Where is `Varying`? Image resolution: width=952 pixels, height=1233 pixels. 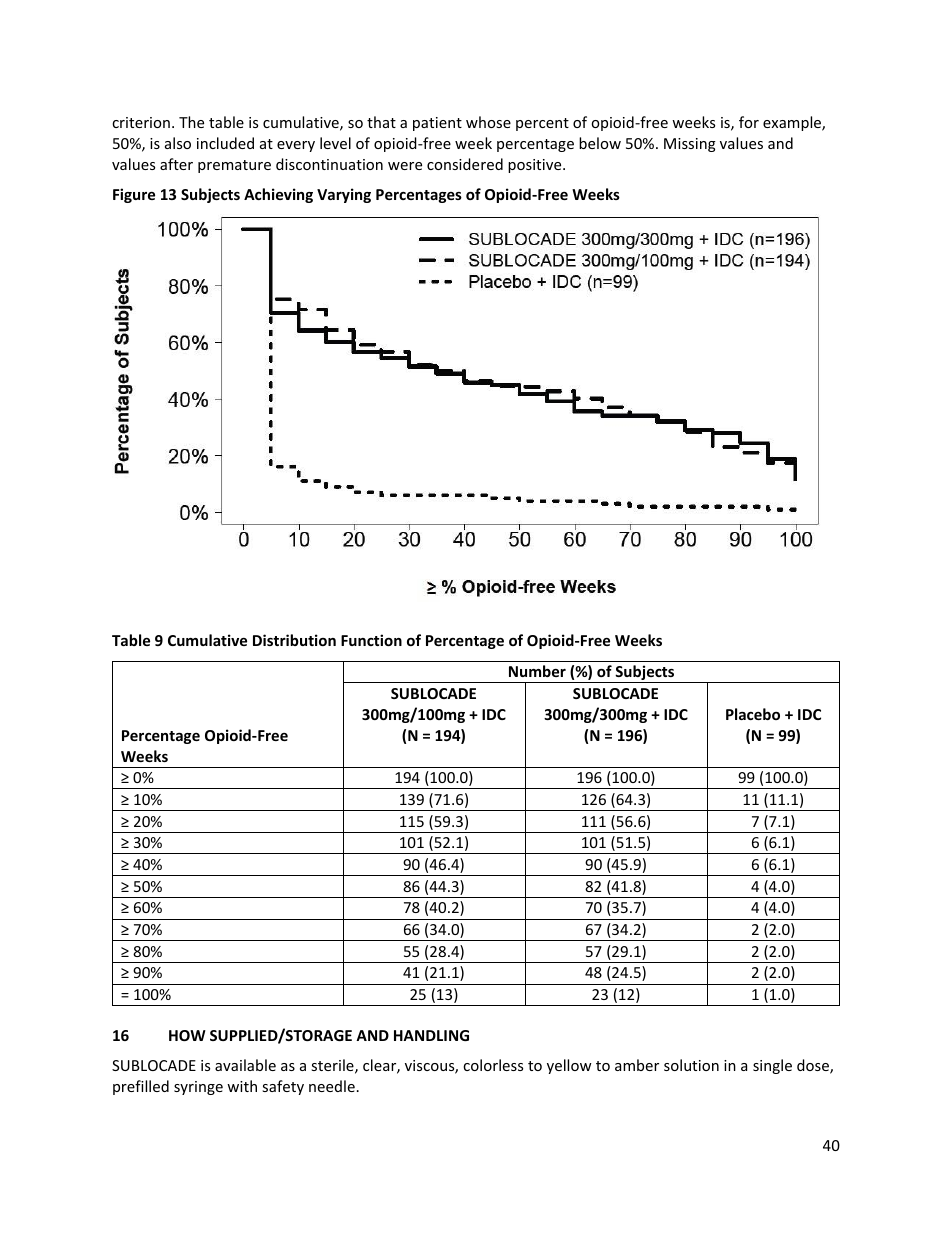 Varying is located at coordinates (344, 195).
